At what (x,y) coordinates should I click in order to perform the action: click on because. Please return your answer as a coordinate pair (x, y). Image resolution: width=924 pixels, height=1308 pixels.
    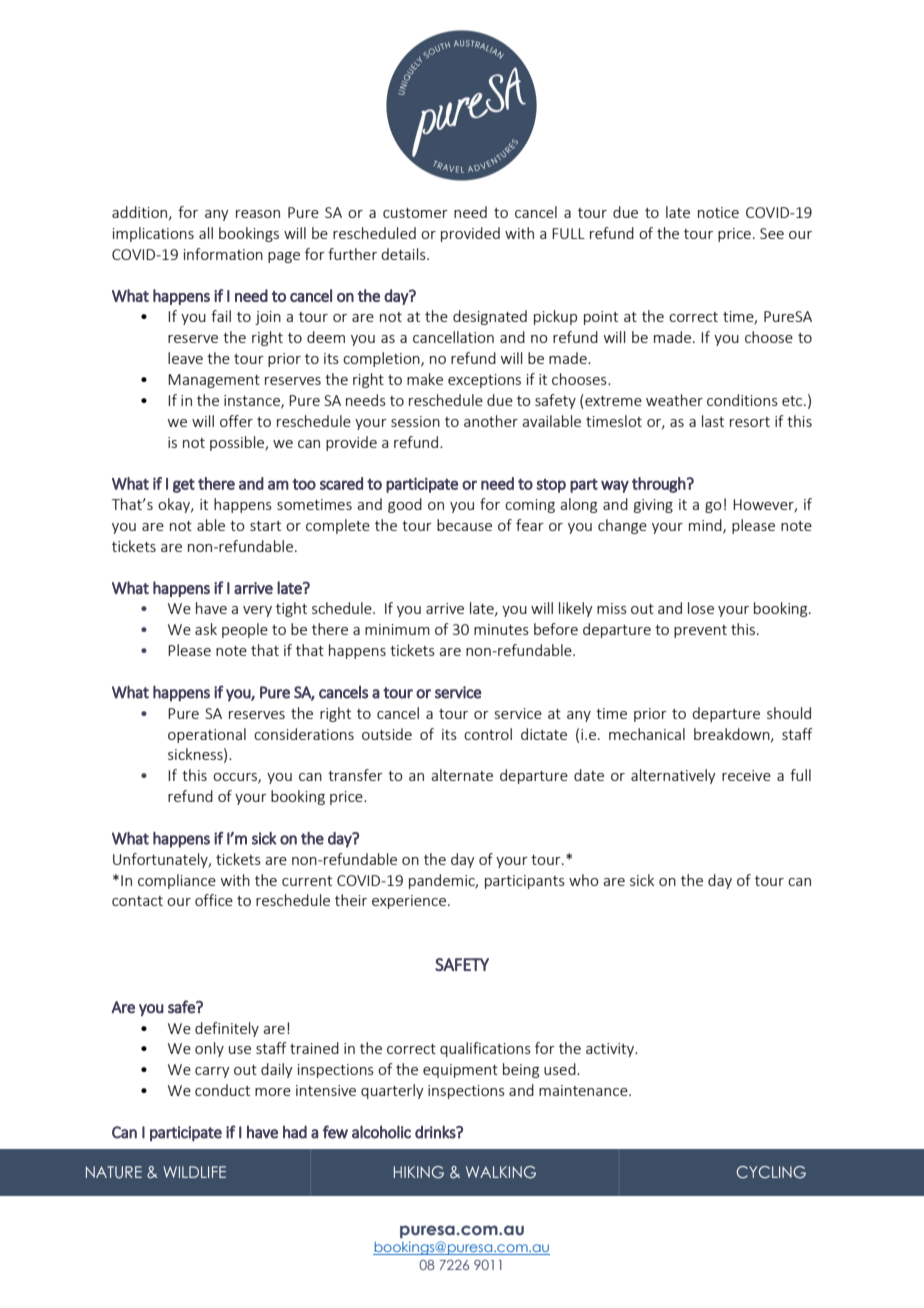
    Looking at the image, I should click on (464, 525).
